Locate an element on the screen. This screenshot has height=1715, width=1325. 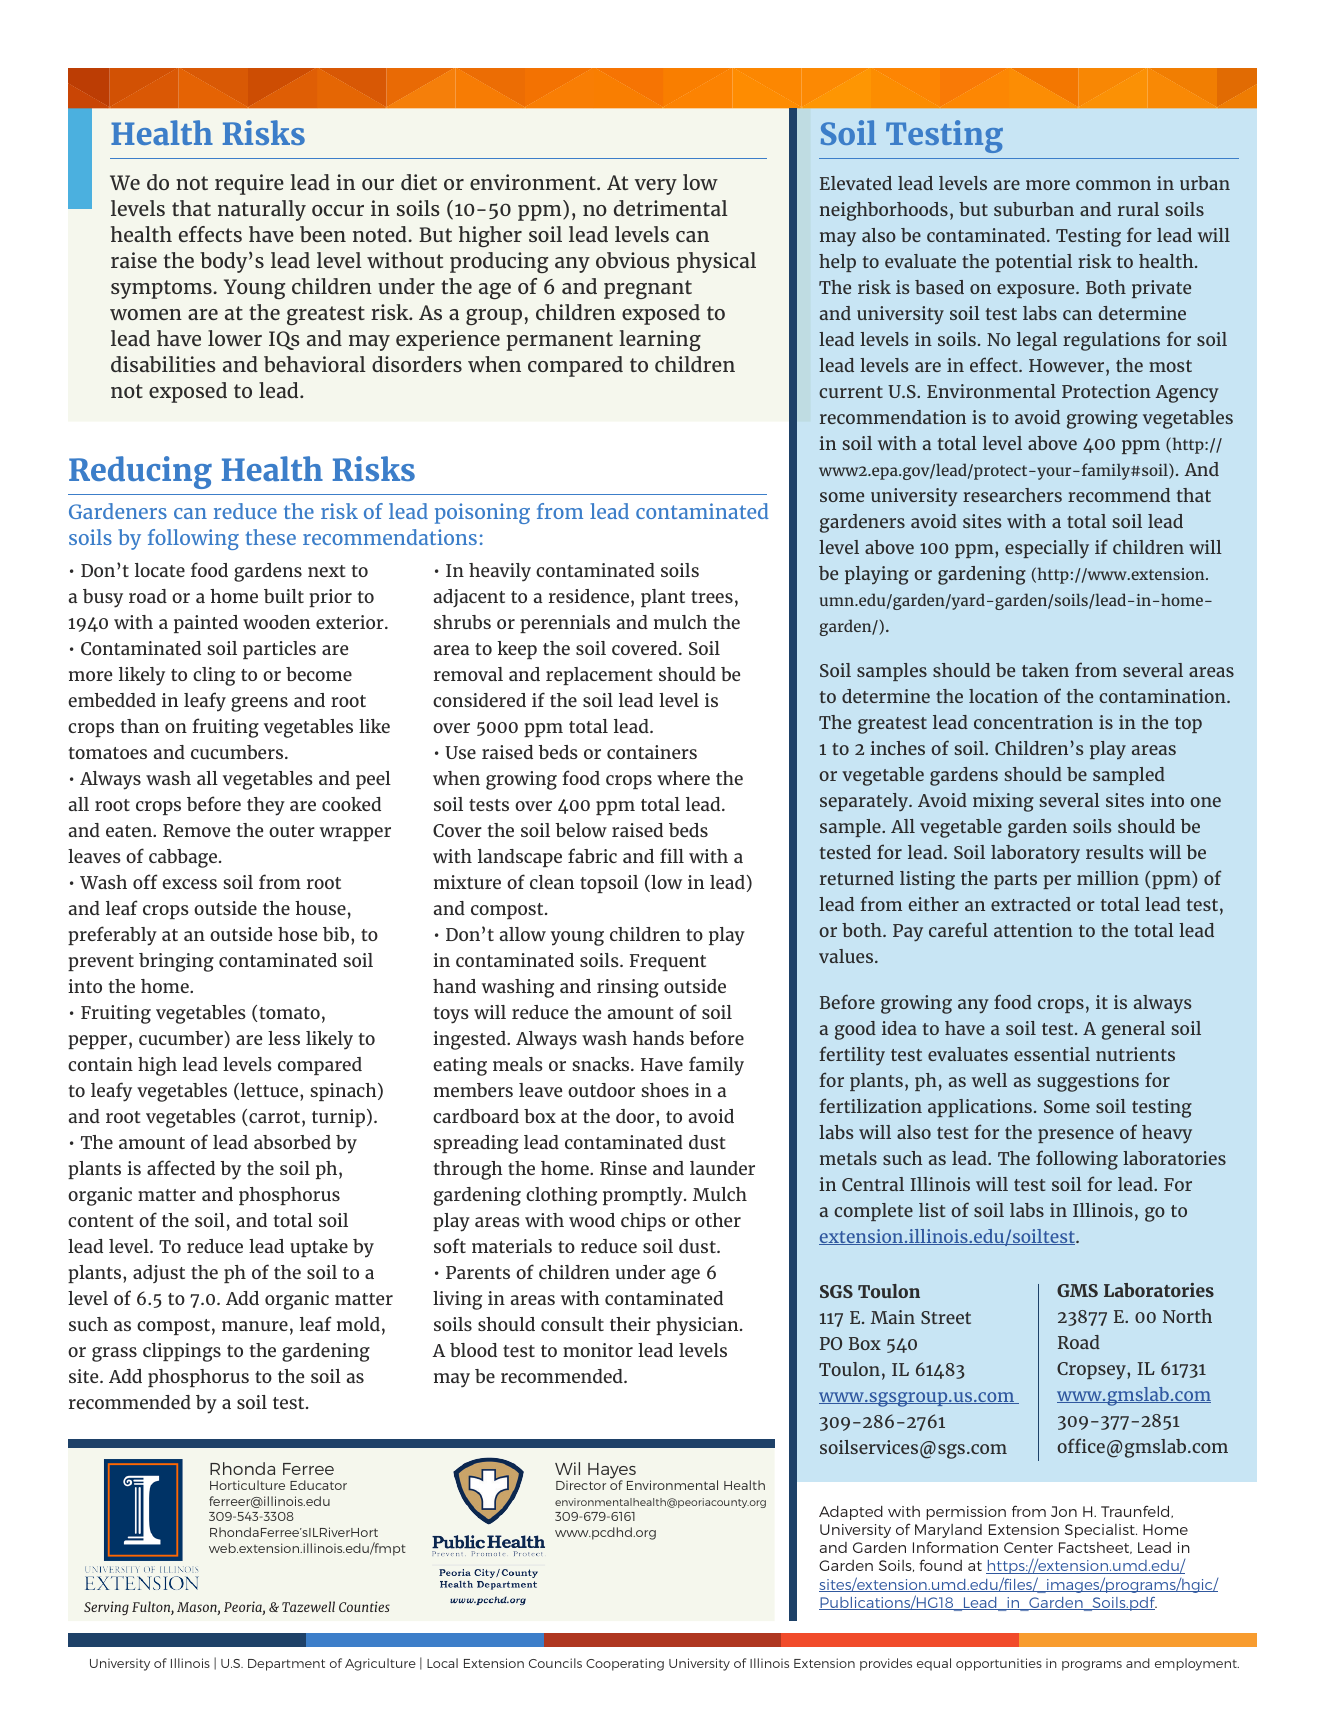
chips is located at coordinates (643, 1222).
